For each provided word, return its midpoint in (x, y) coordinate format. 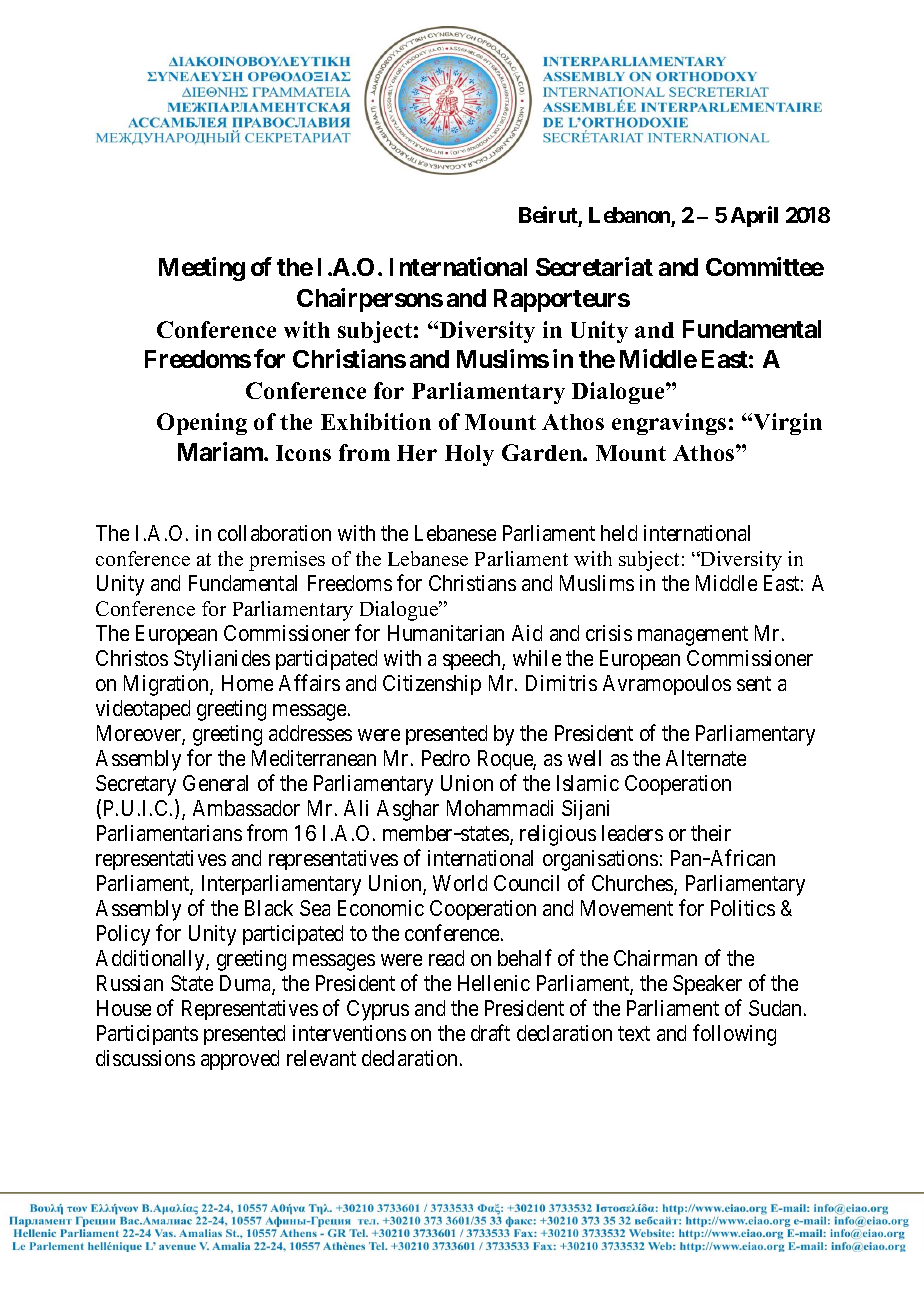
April (754, 216)
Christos (132, 658)
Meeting (202, 269)
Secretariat (594, 266)
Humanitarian (446, 633)
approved (240, 1060)
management (693, 636)
